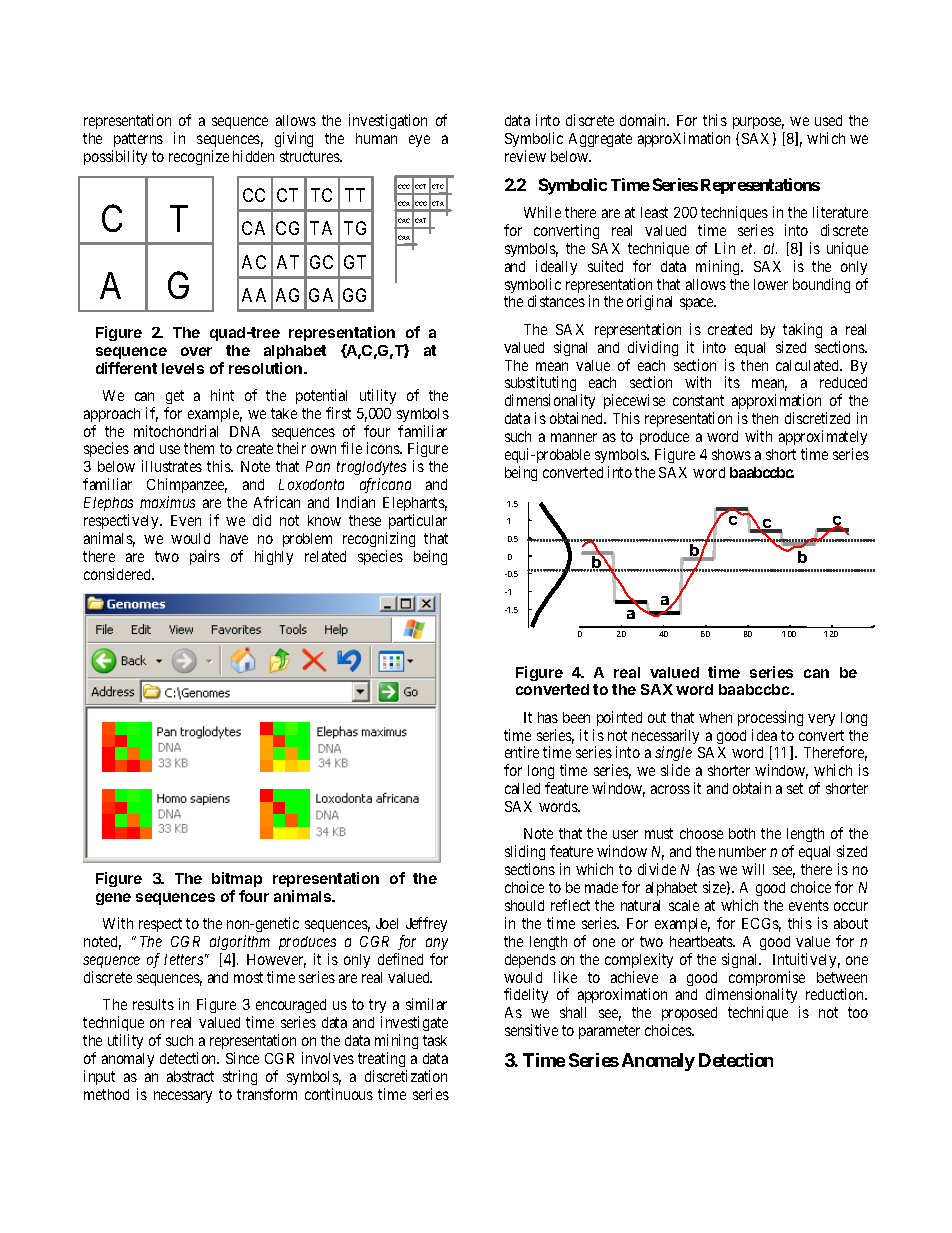 This screenshot has width=952, height=1233. Describe the element at coordinates (199, 448) in the screenshot. I see `them` at that location.
